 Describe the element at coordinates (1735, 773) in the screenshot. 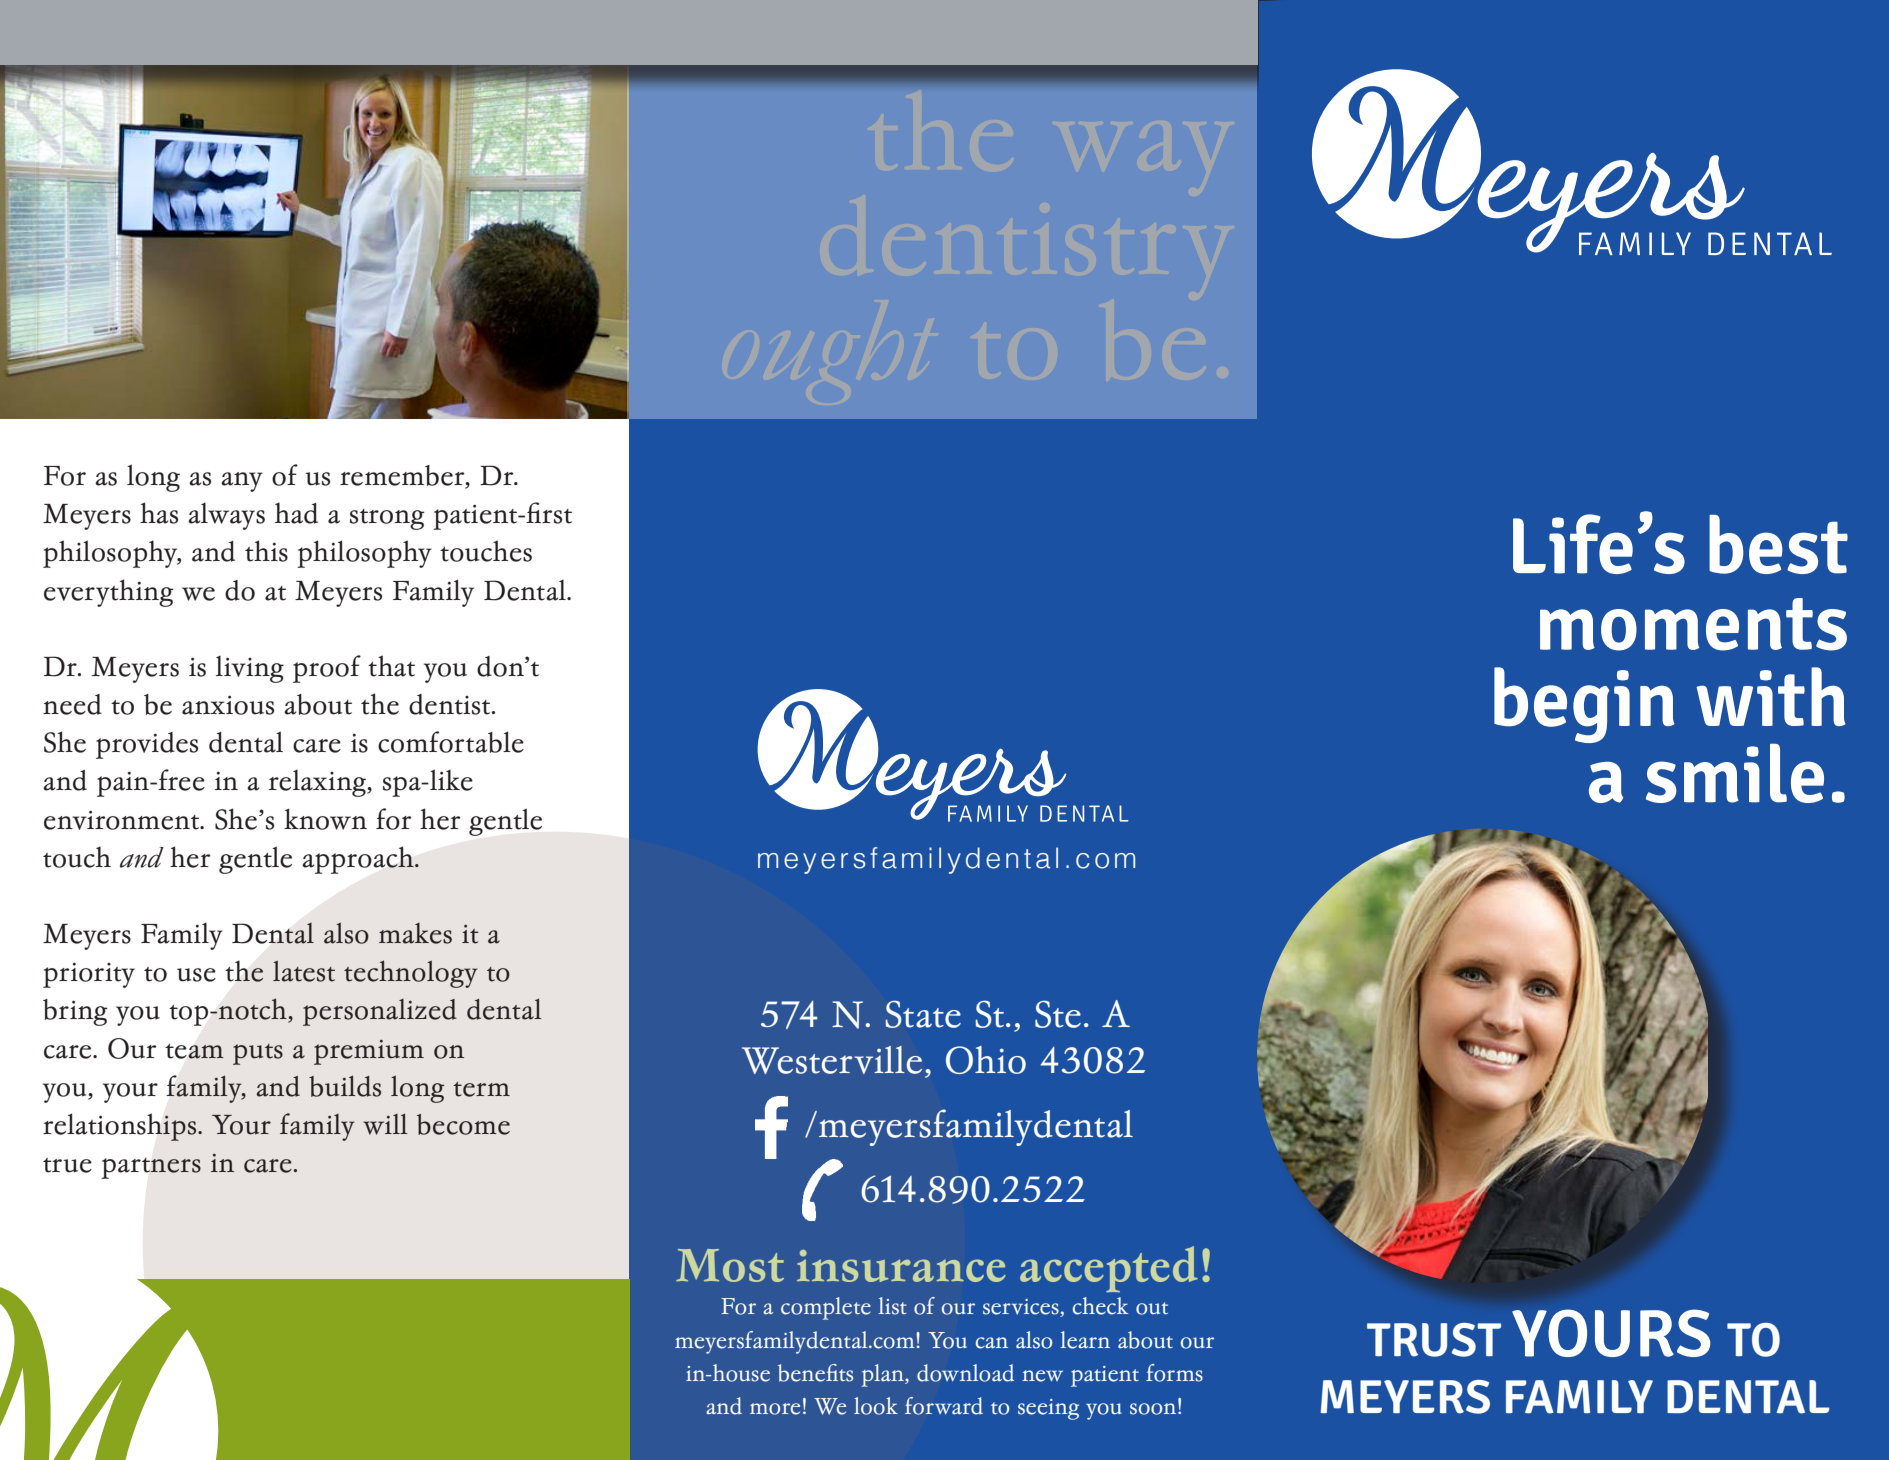

I see `smile` at that location.
